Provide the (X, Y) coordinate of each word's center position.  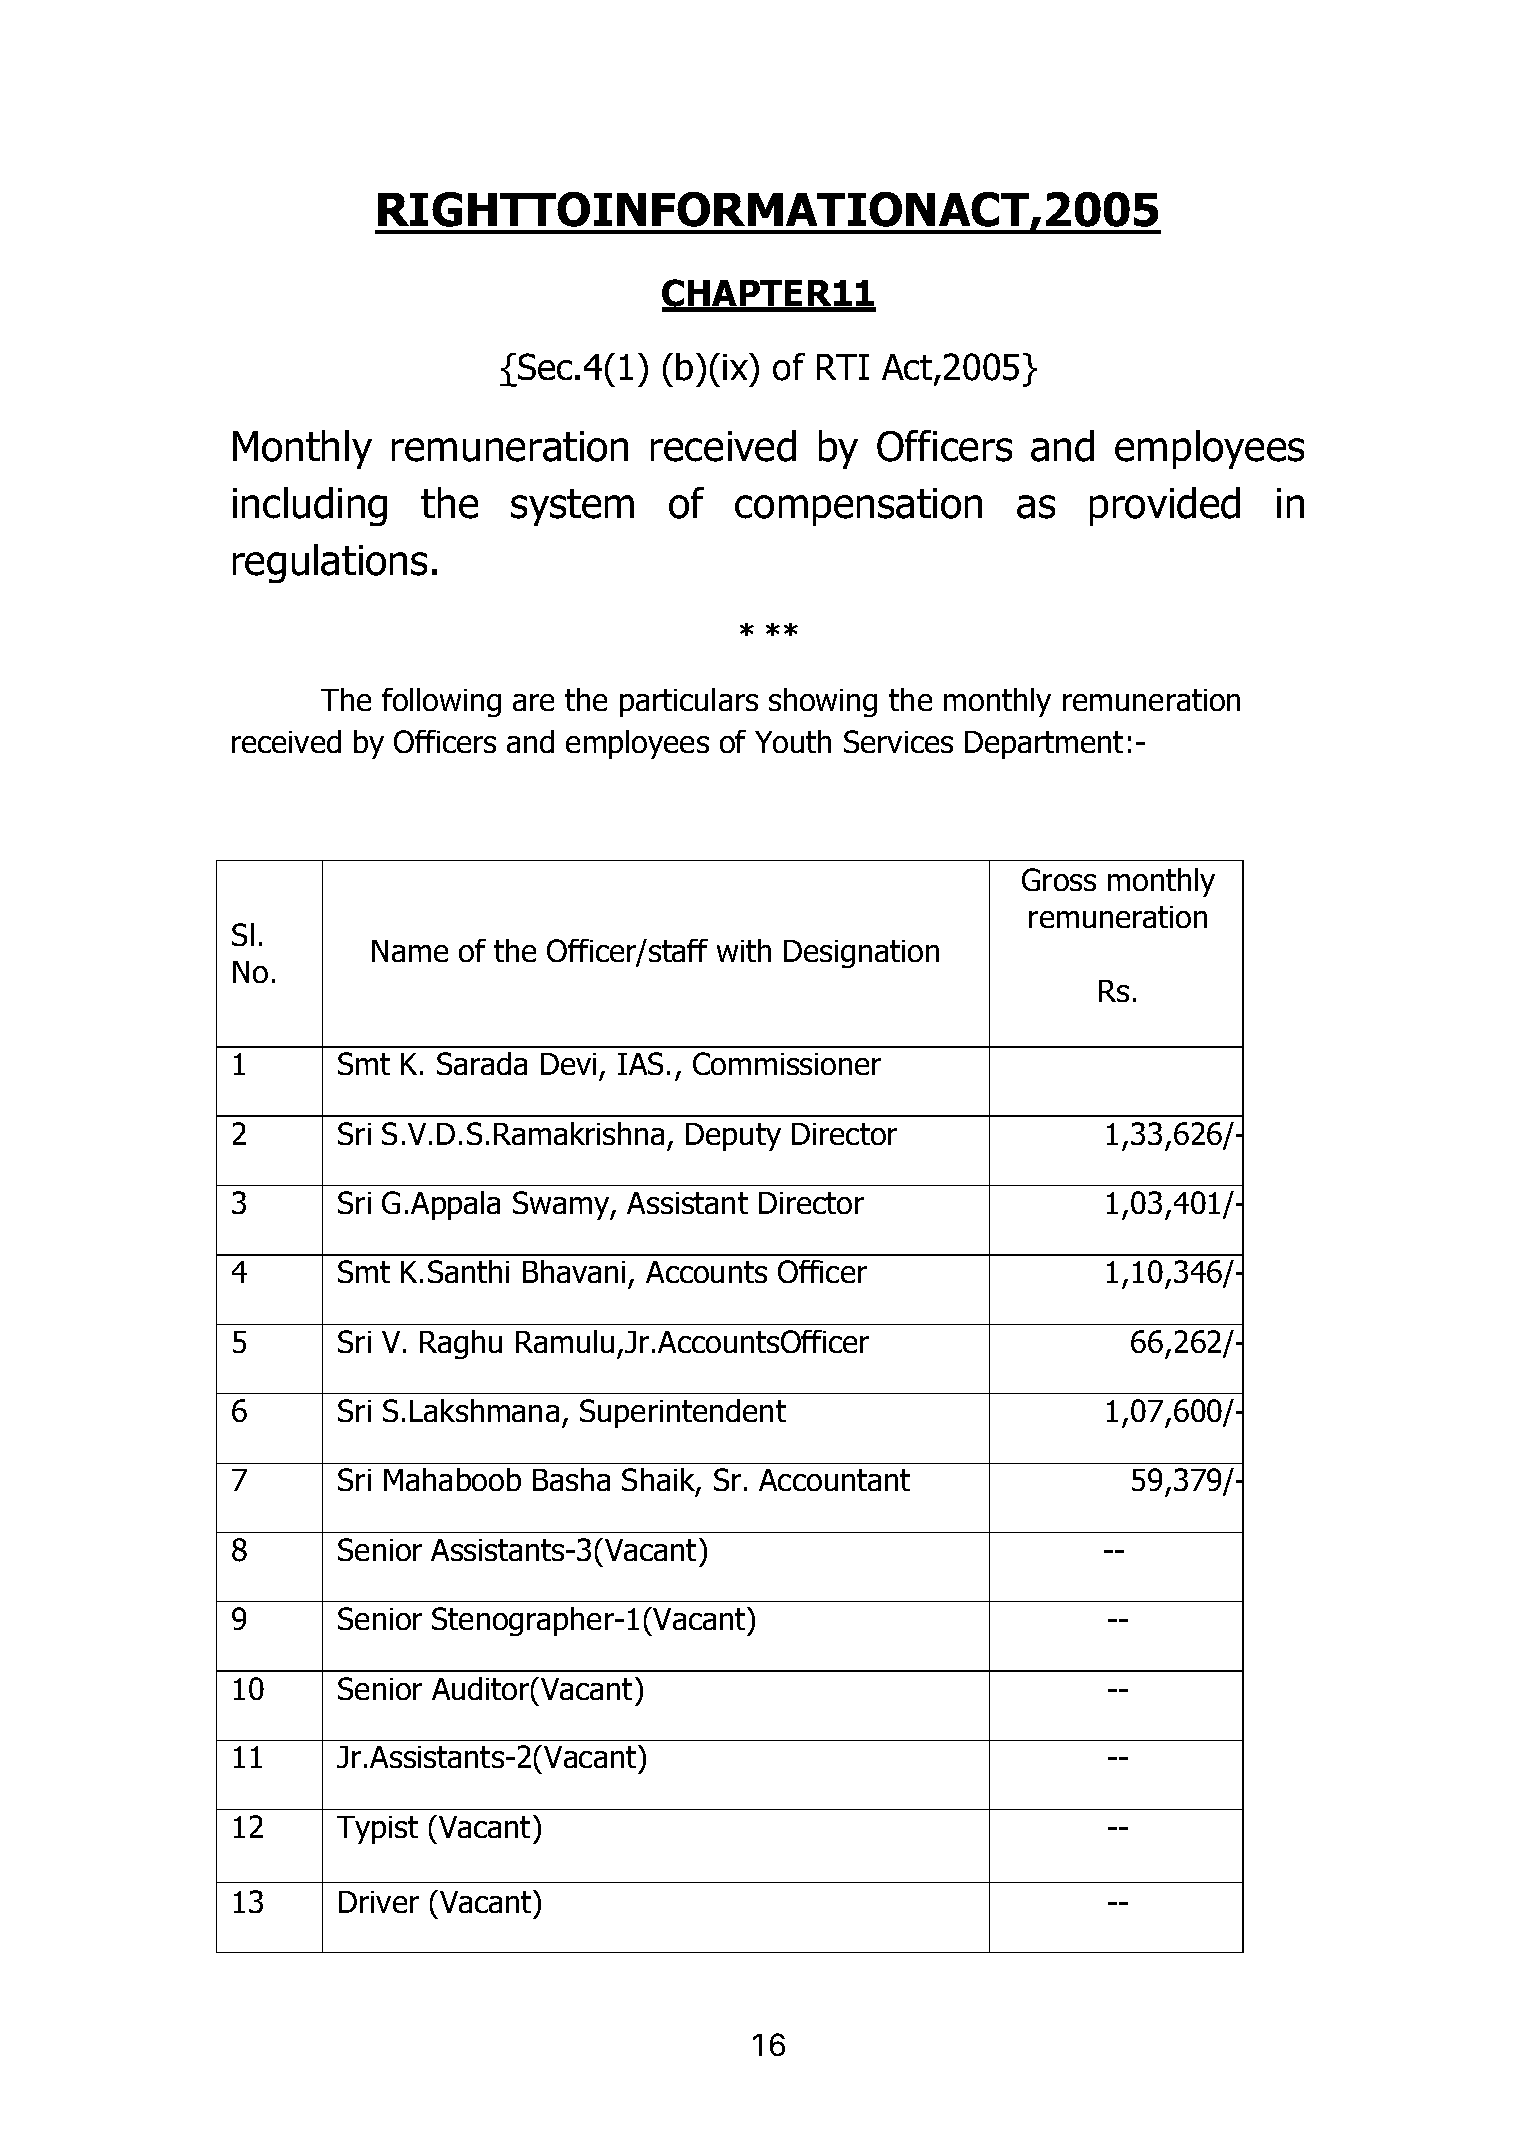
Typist (377, 1830)
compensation (858, 507)
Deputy (733, 1137)
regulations (330, 563)
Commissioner (787, 1063)
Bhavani (574, 1271)
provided (1165, 506)
